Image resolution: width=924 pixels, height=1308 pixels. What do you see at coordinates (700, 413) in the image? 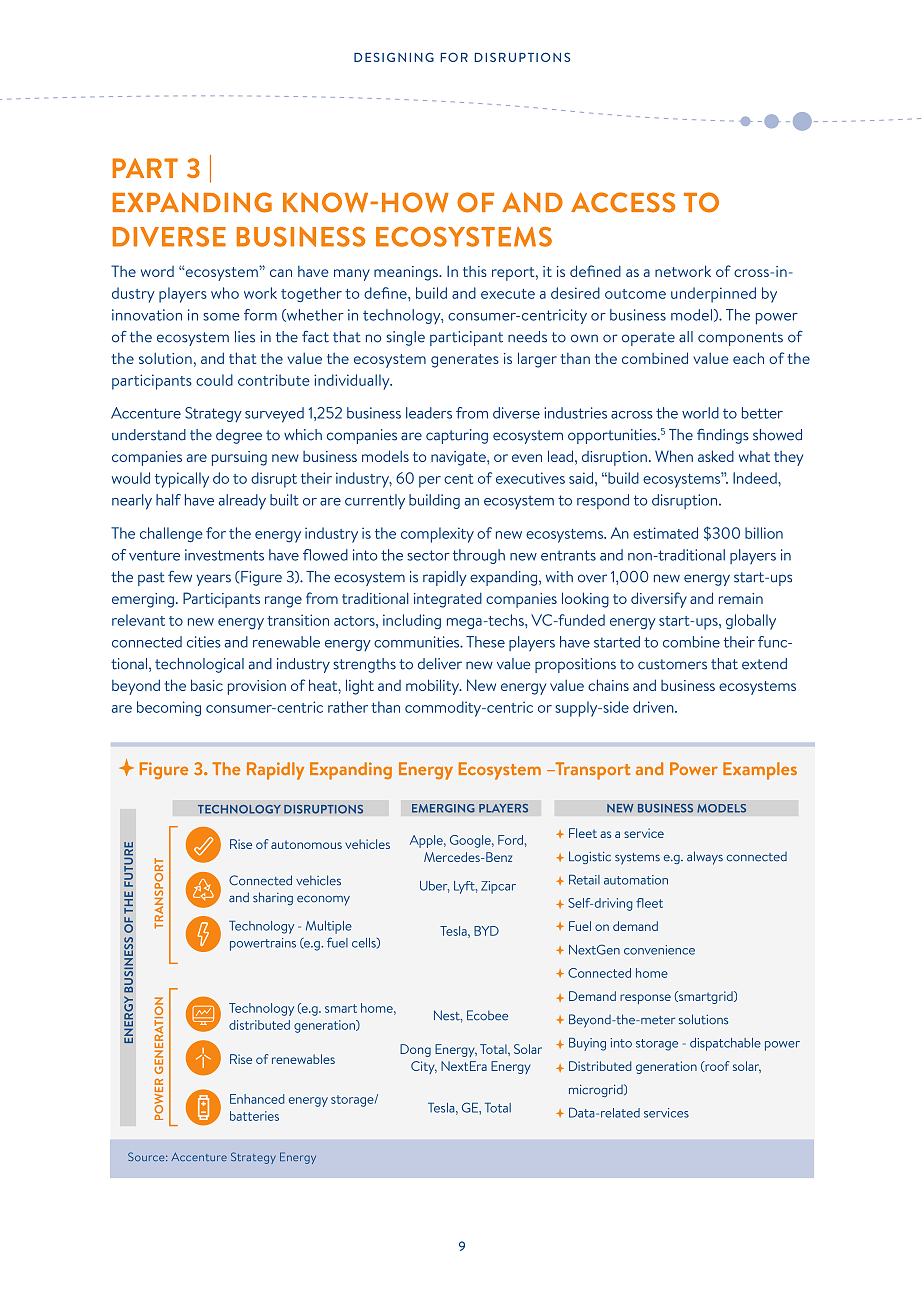
I see `world` at bounding box center [700, 413].
